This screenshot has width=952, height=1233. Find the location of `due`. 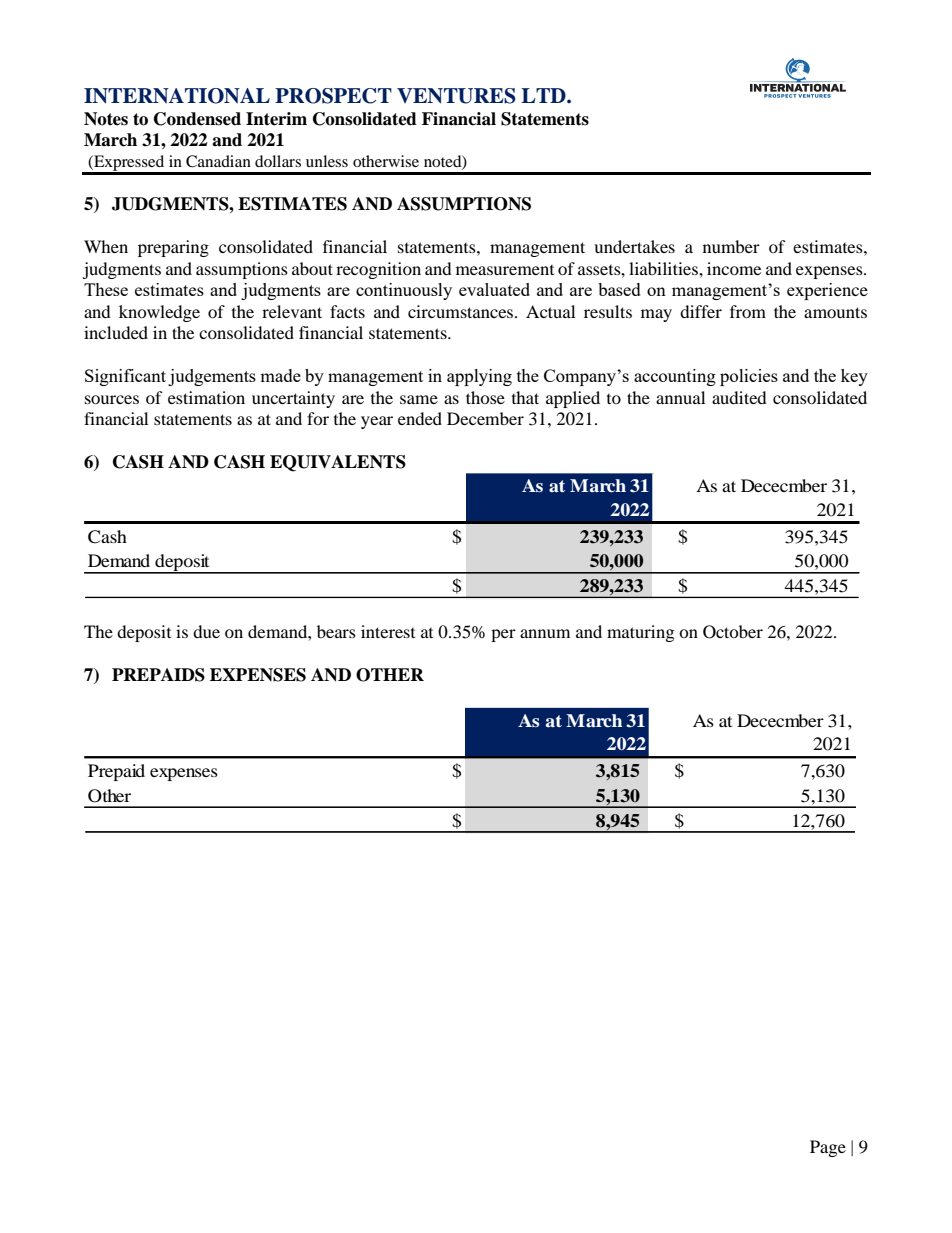

due is located at coordinates (206, 631).
